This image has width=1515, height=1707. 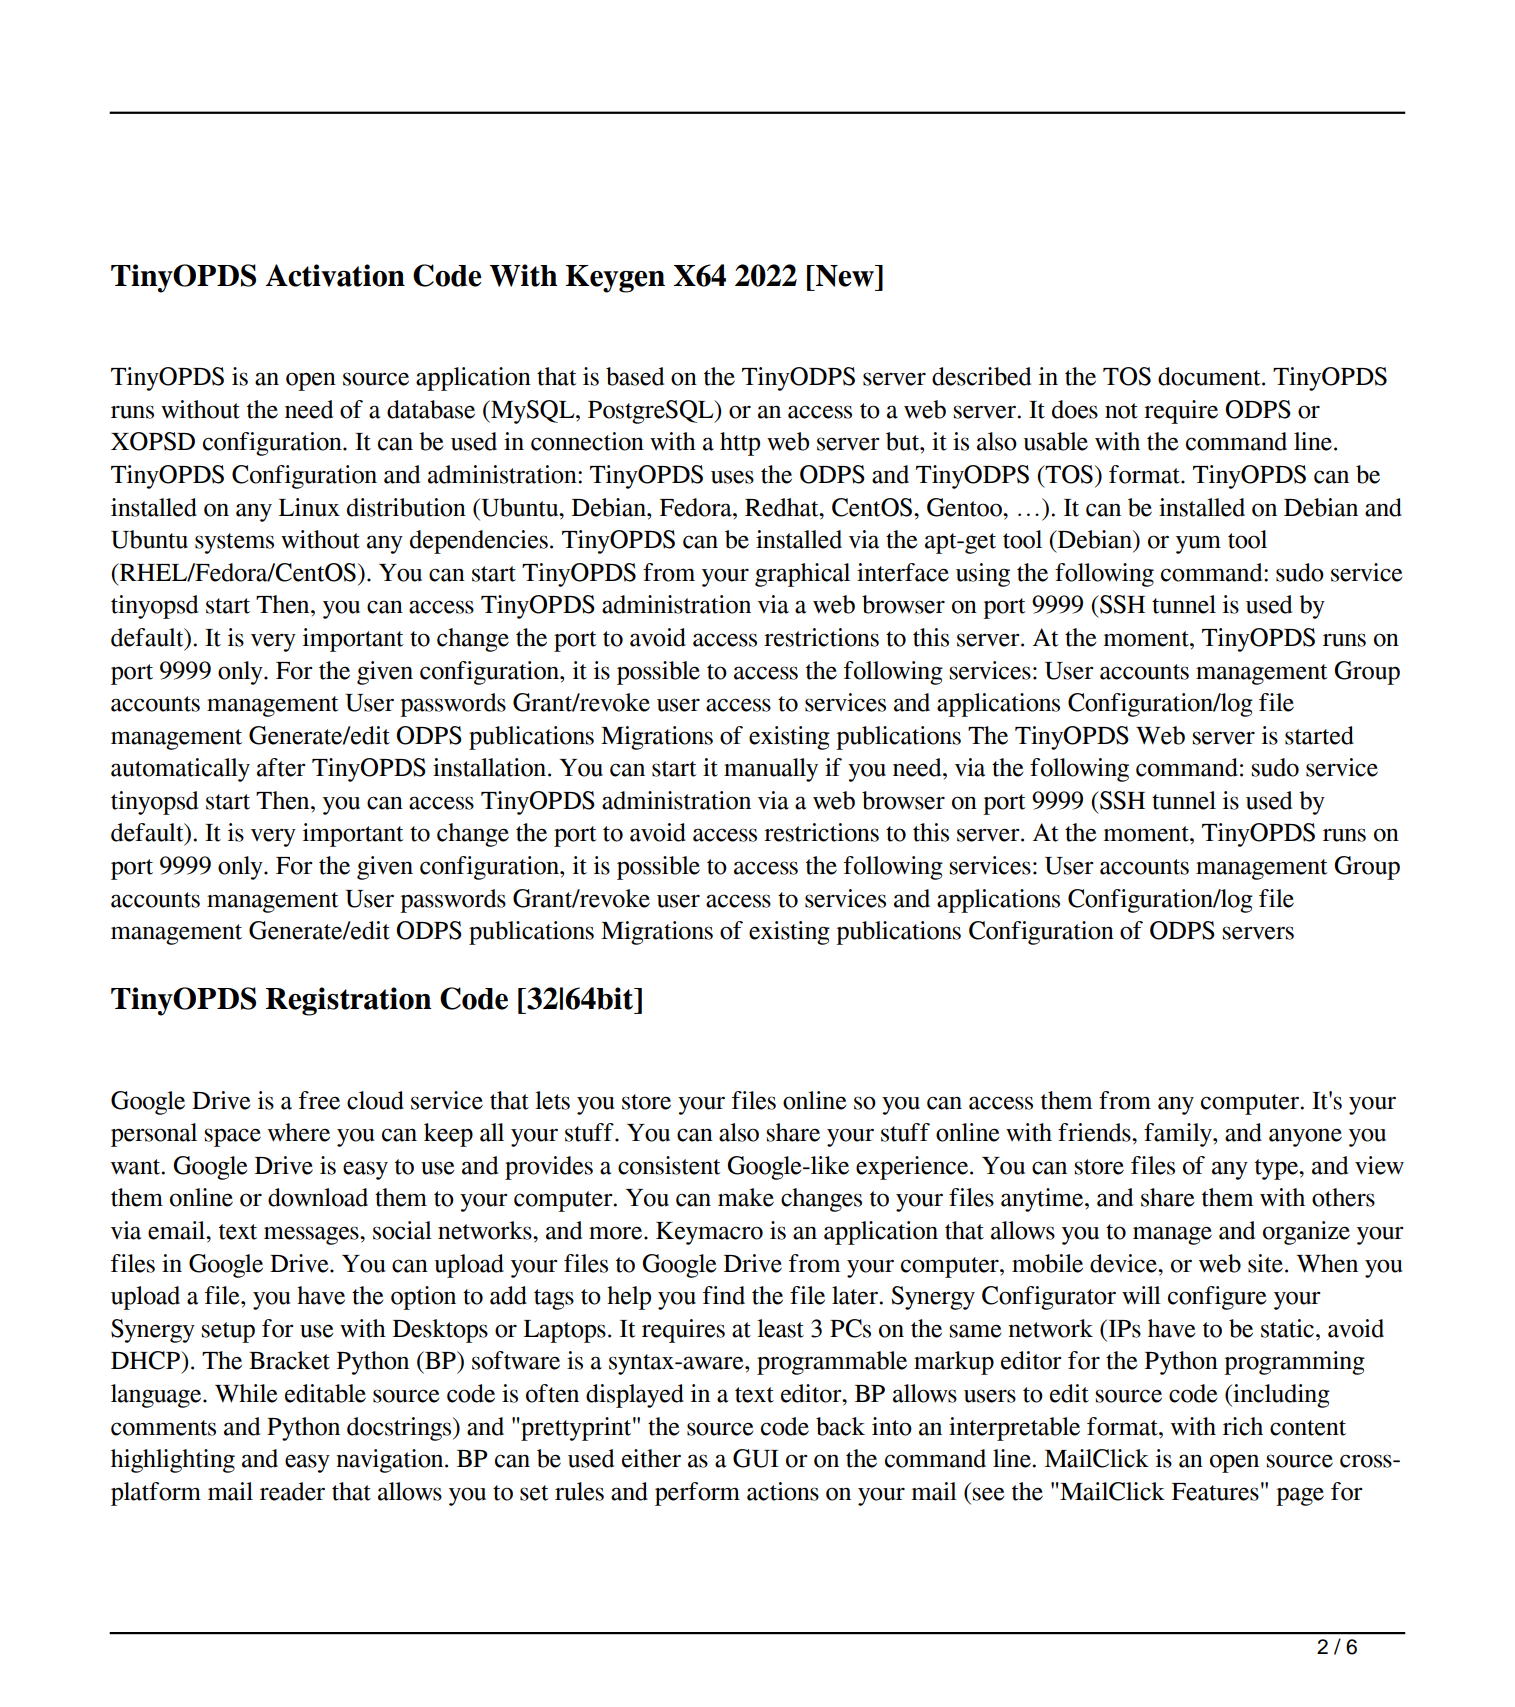 I want to click on manually, so click(x=771, y=770).
